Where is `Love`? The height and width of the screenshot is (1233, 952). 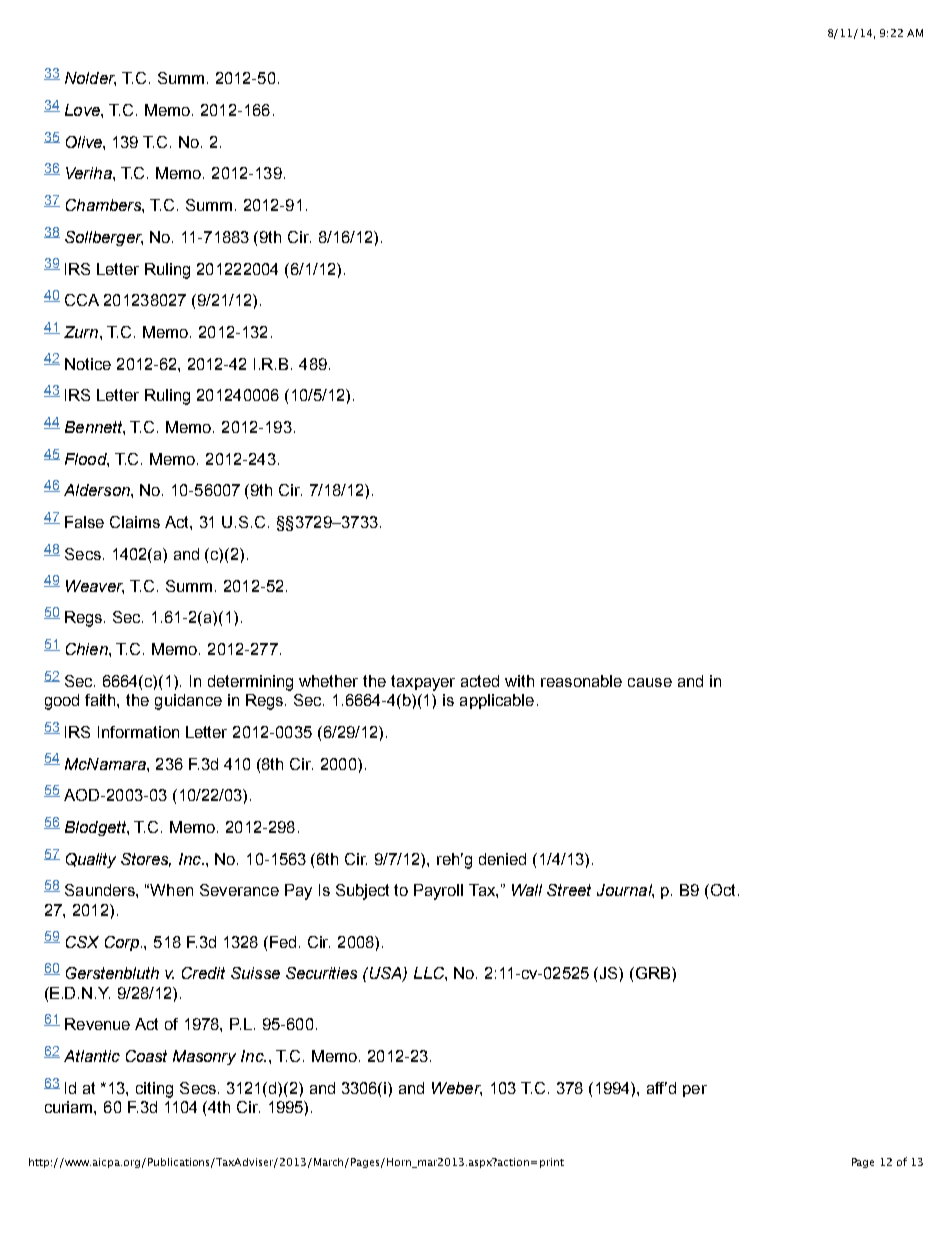 Love is located at coordinates (83, 110).
